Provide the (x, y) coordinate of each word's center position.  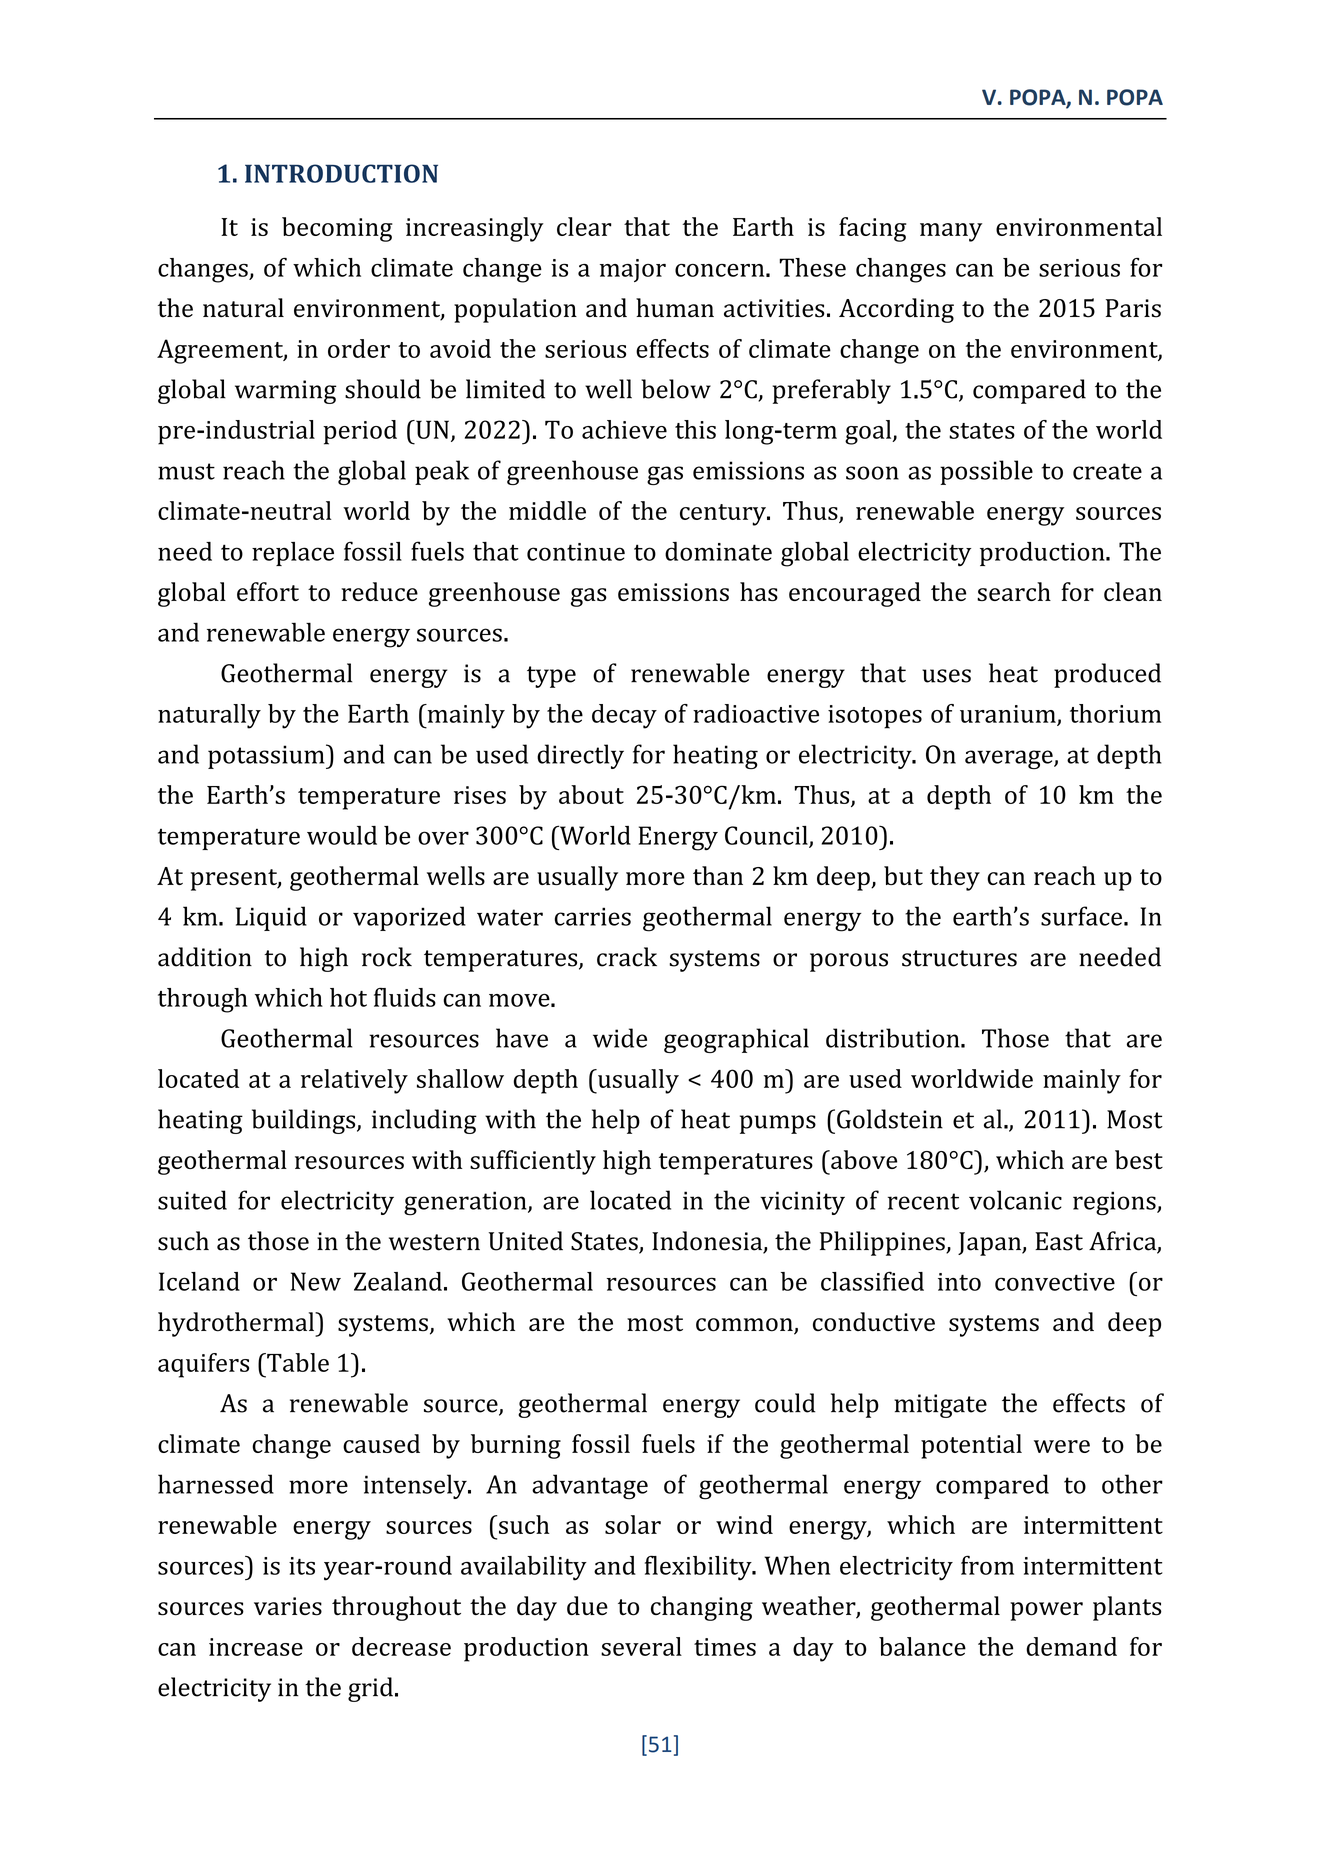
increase (256, 1647)
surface (1081, 916)
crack (627, 957)
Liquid (271, 918)
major (633, 270)
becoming (337, 229)
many (951, 232)
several (641, 1646)
